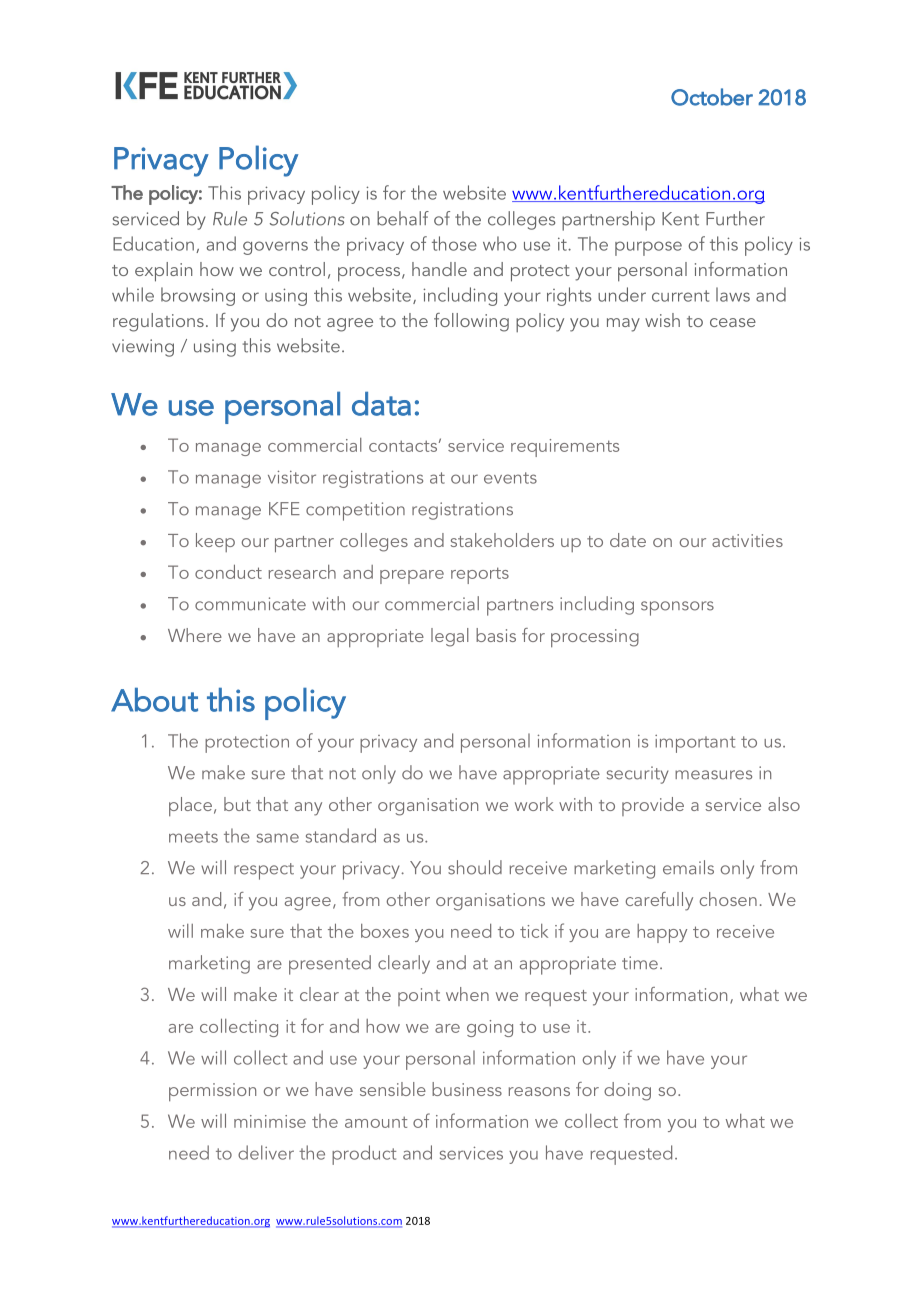 This document has width=924, height=1308. Describe the element at coordinates (712, 97) in the document. I see `October` at that location.
